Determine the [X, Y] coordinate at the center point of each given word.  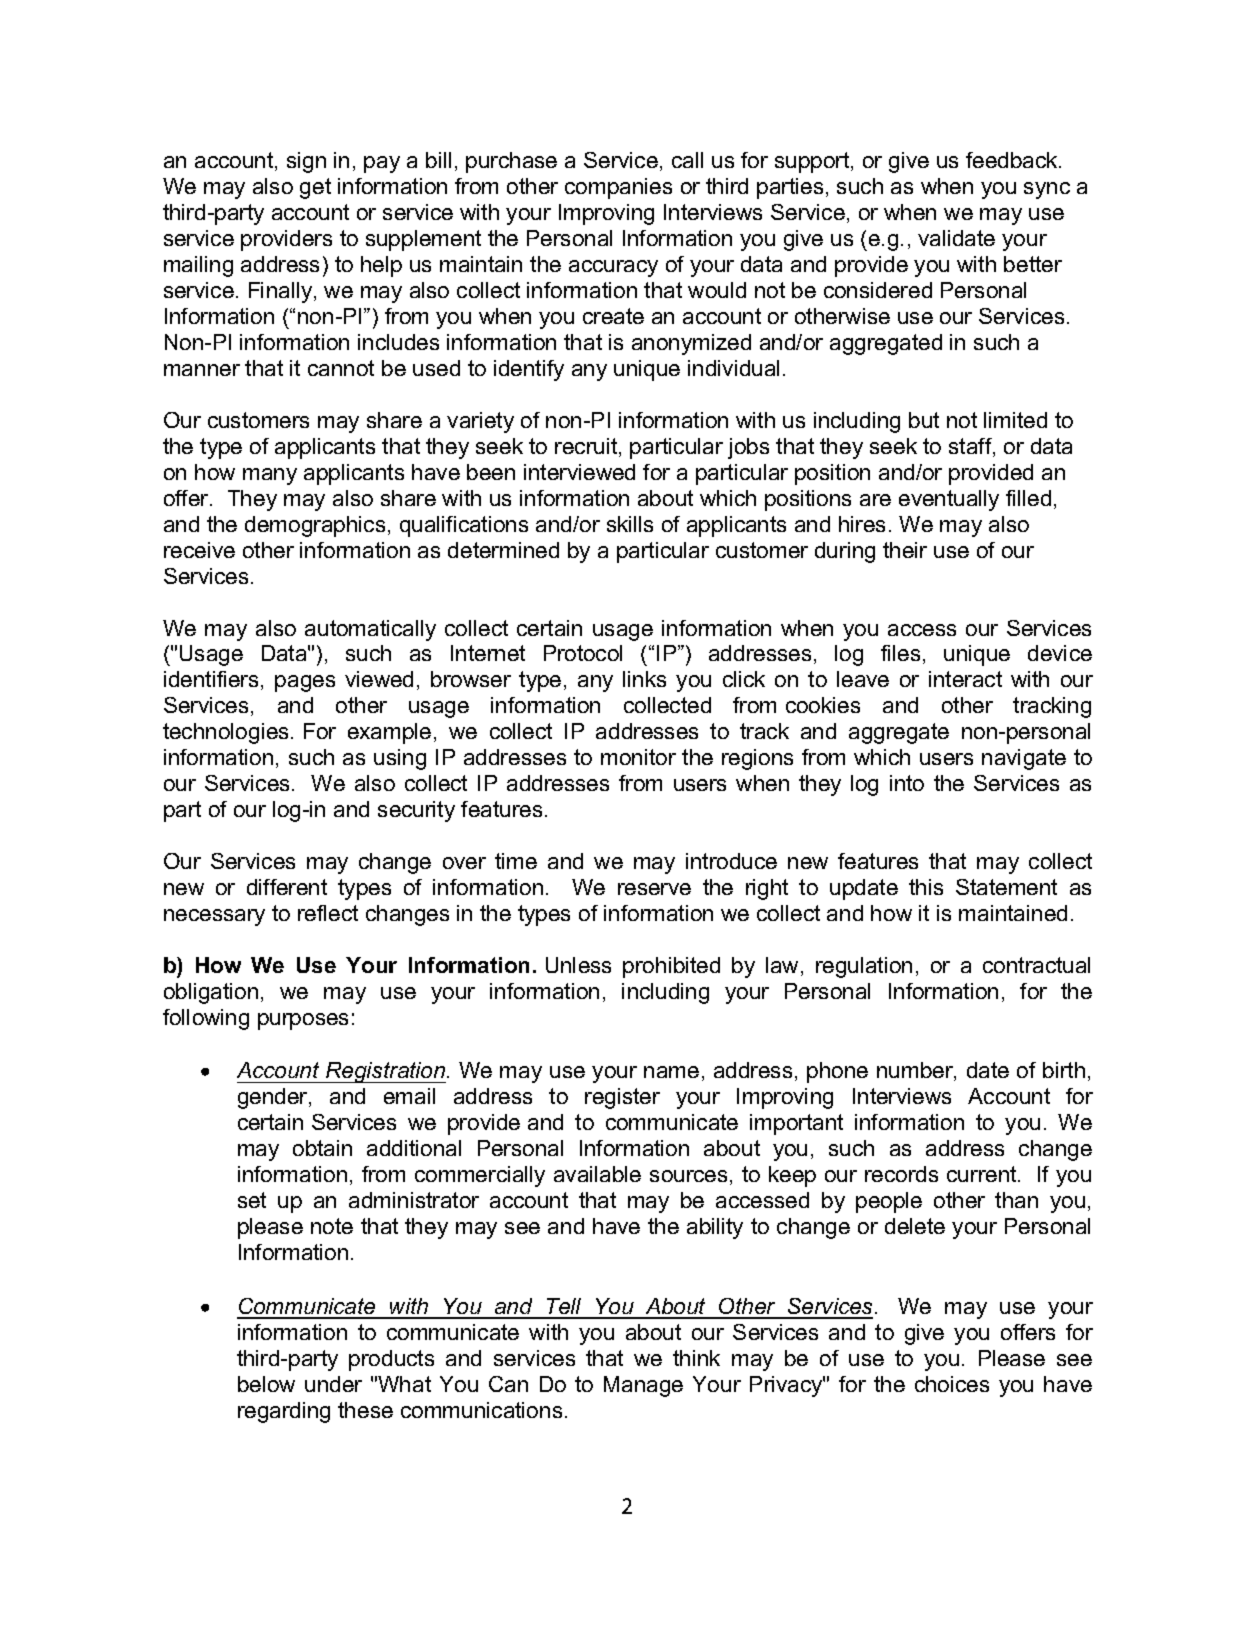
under [333, 1384]
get [315, 188]
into [907, 783]
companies [618, 188]
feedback [1013, 160]
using [400, 759]
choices [952, 1384]
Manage [643, 1386]
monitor [638, 757]
